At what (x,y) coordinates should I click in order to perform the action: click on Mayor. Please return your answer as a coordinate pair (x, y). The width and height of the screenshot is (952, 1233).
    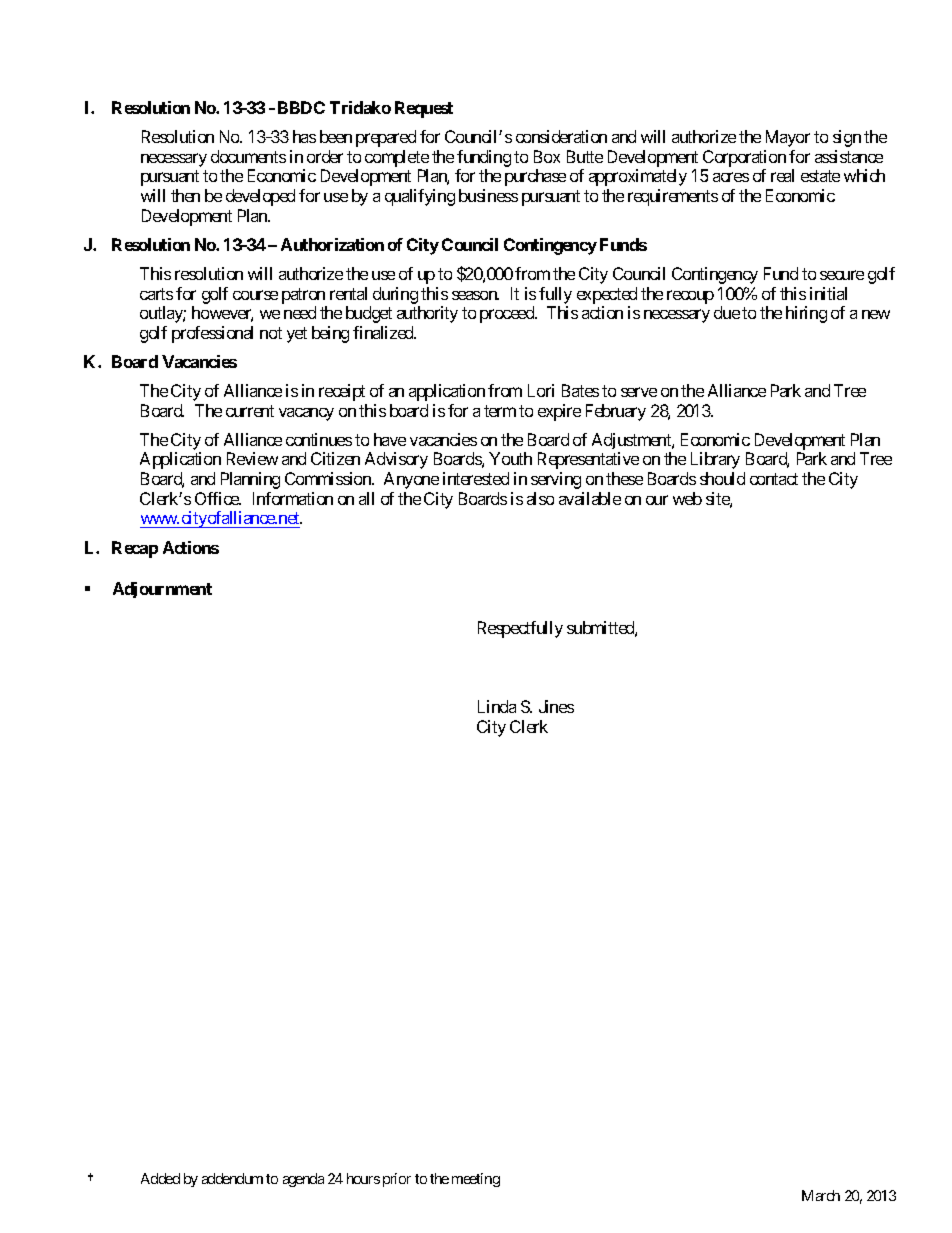
    Looking at the image, I should click on (788, 138).
